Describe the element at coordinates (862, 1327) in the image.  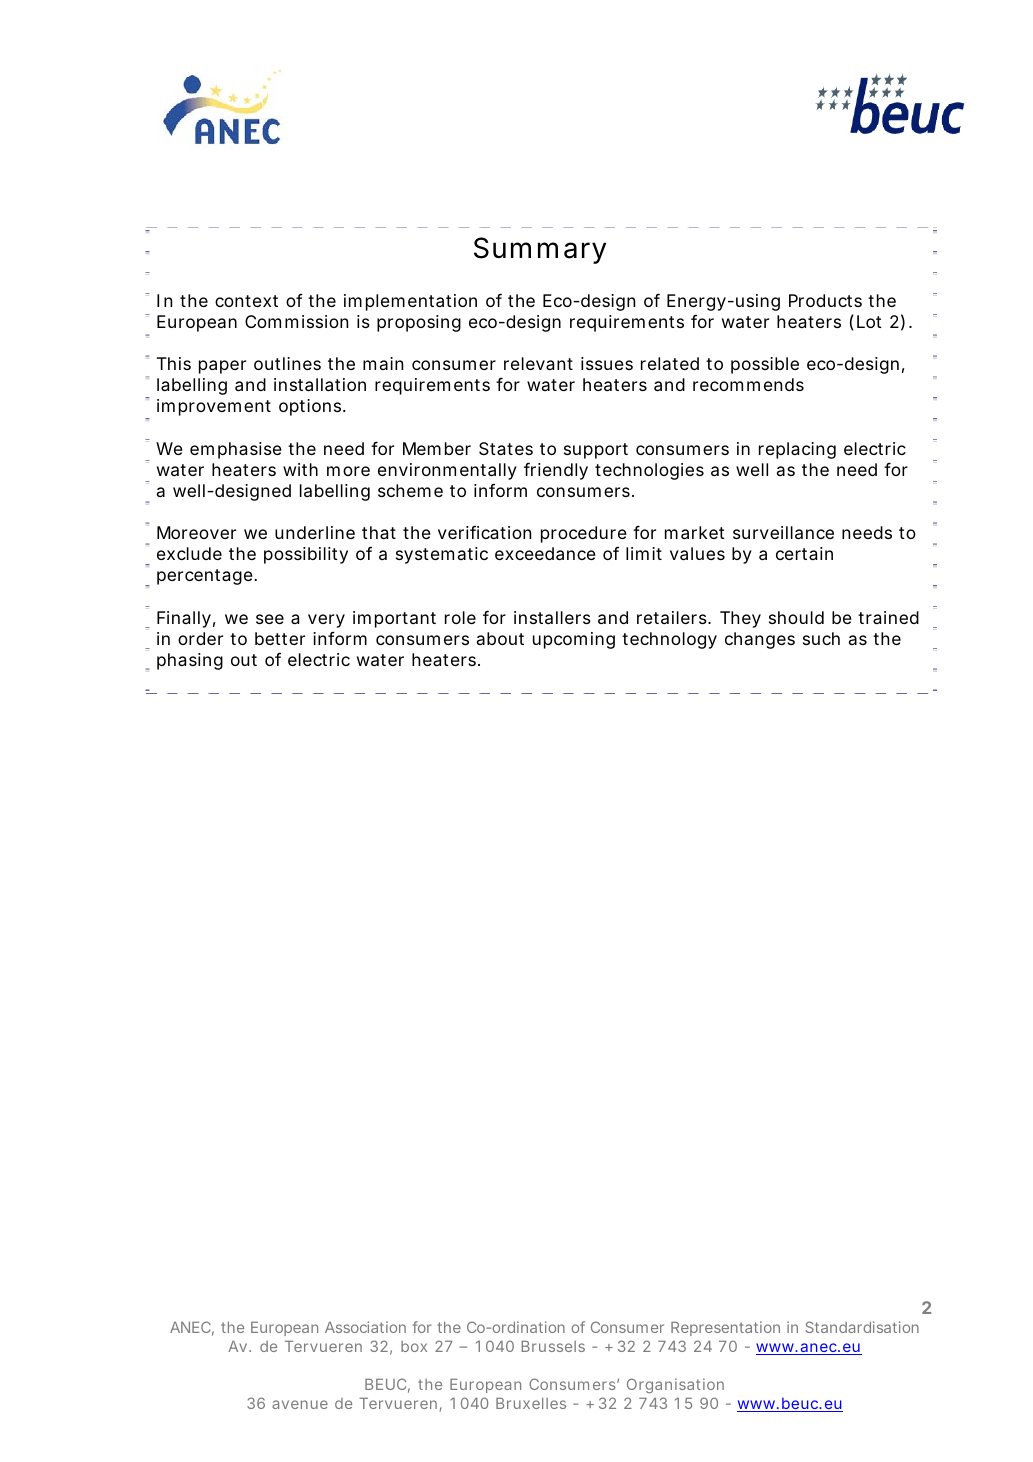
I see `Standardisation` at that location.
